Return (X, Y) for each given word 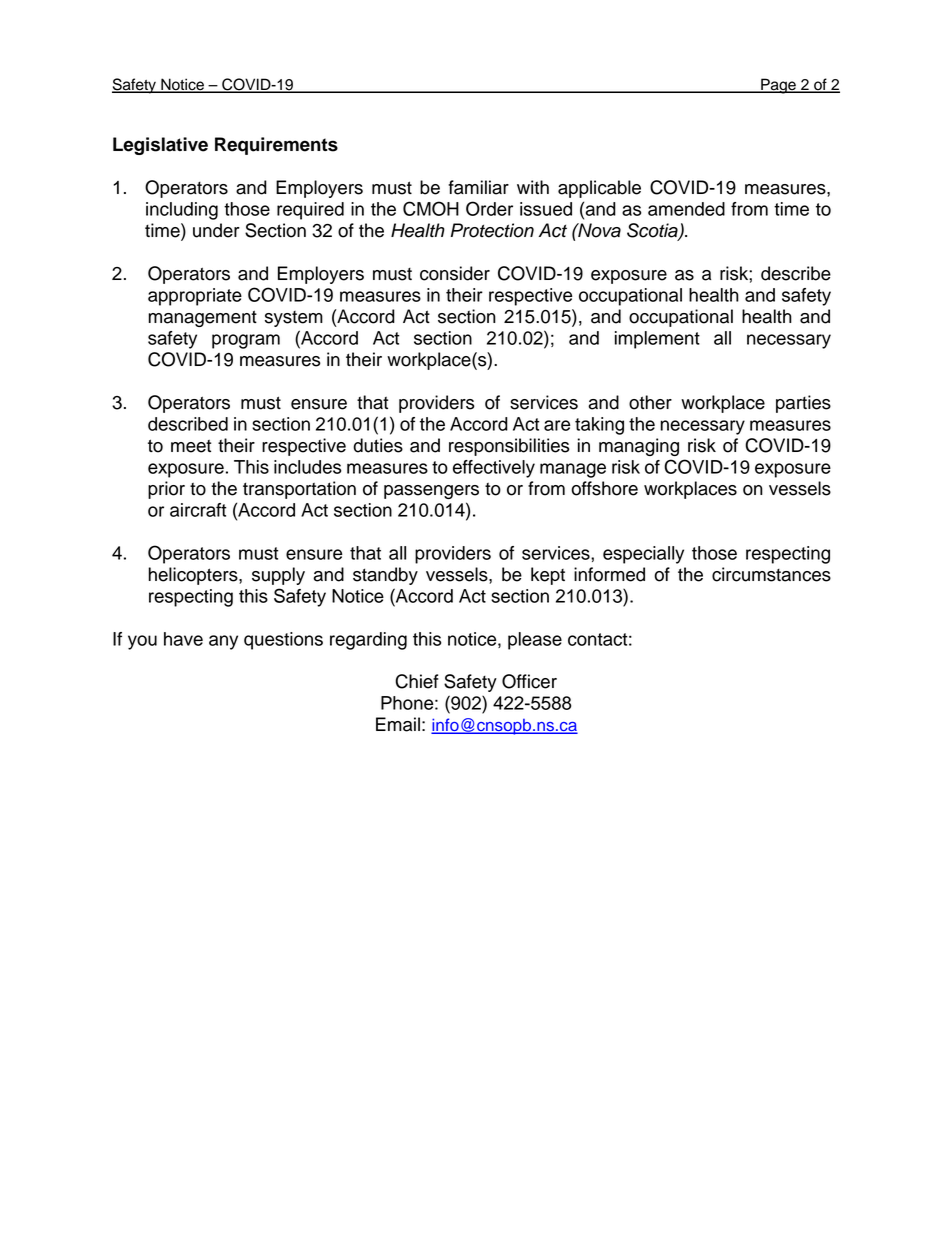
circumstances (771, 574)
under (216, 230)
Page (778, 86)
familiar (478, 187)
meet (191, 446)
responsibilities (509, 447)
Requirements (276, 146)
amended (686, 209)
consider (455, 273)
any (223, 642)
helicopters (194, 576)
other (650, 402)
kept (548, 576)
